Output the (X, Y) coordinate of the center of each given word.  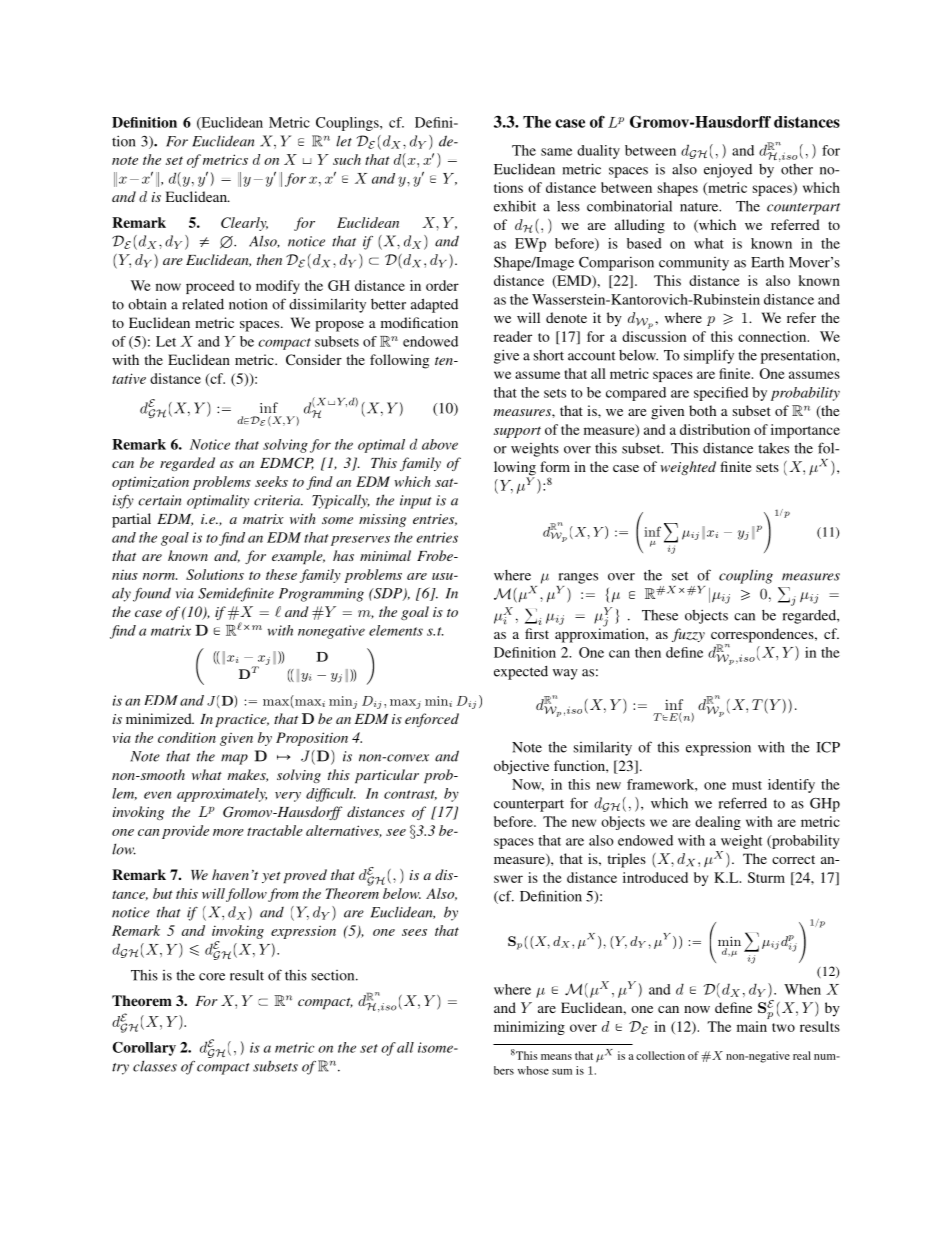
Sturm (766, 877)
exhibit (515, 206)
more (228, 832)
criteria (278, 500)
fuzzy (688, 635)
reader (513, 336)
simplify (709, 356)
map (234, 759)
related (203, 304)
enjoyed (728, 171)
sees (414, 932)
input (416, 502)
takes (773, 448)
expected (521, 673)
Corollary (144, 1049)
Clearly (244, 224)
